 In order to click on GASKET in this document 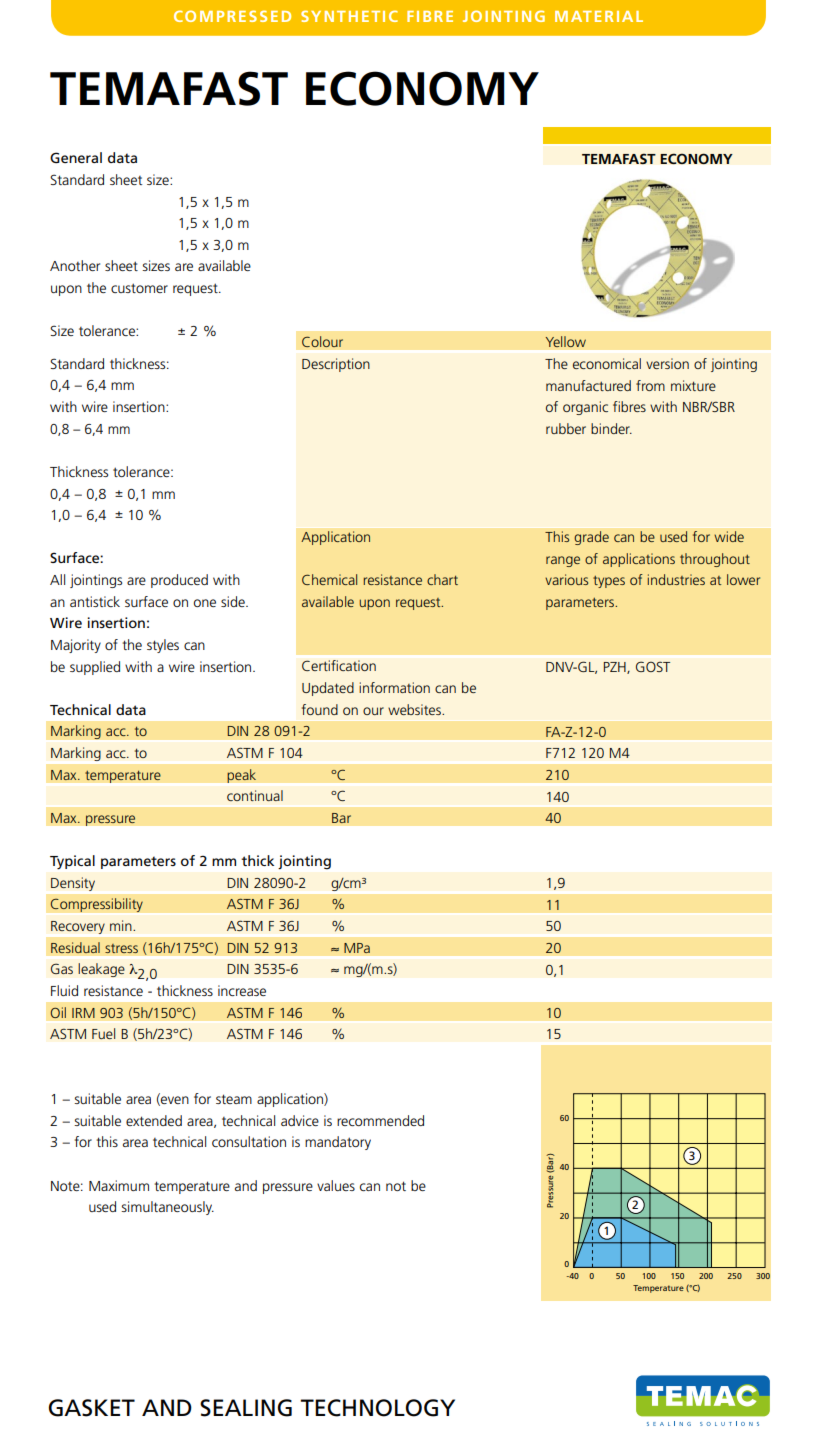, I will do `click(92, 1408)`.
